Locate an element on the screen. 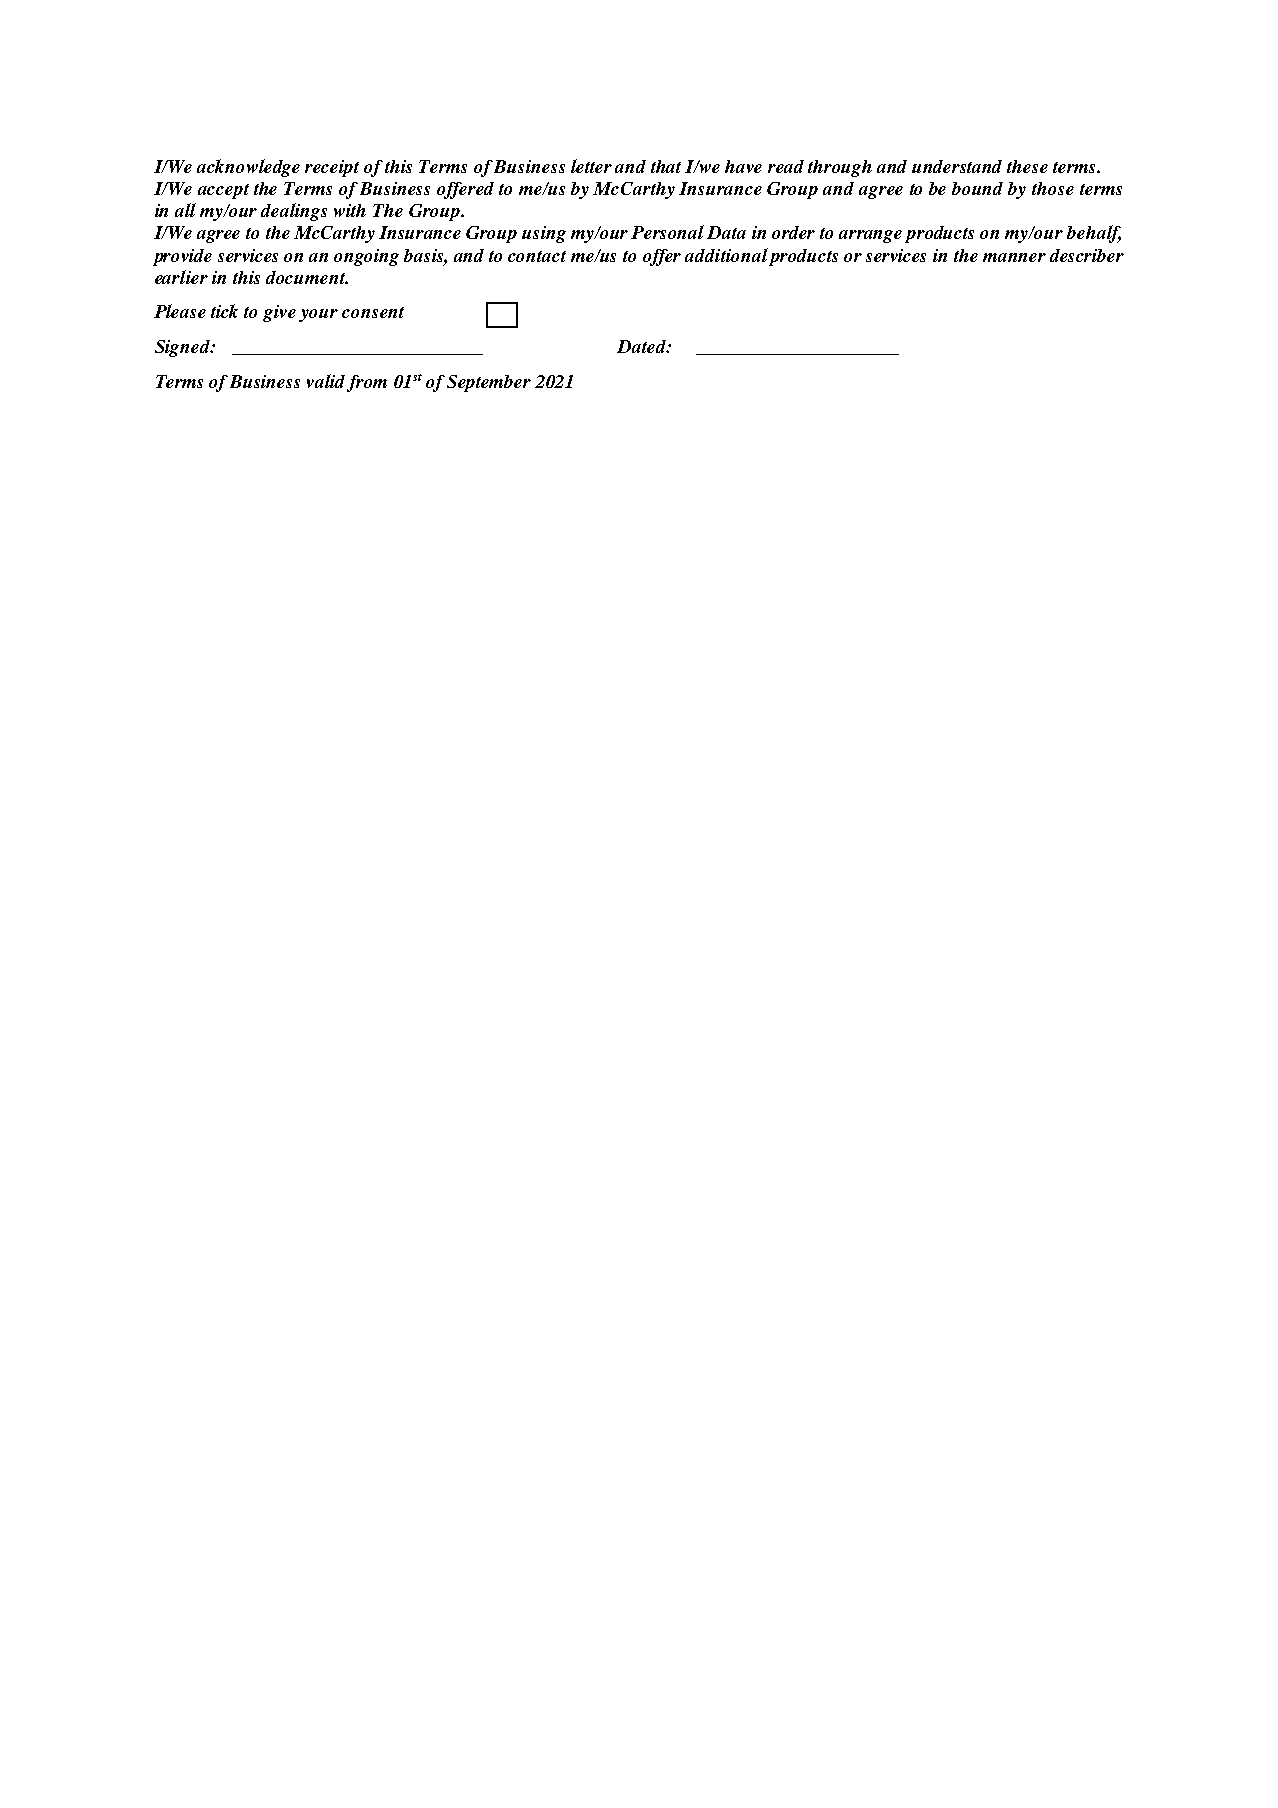 The height and width of the screenshot is (1808, 1278). Personal is located at coordinates (667, 232).
